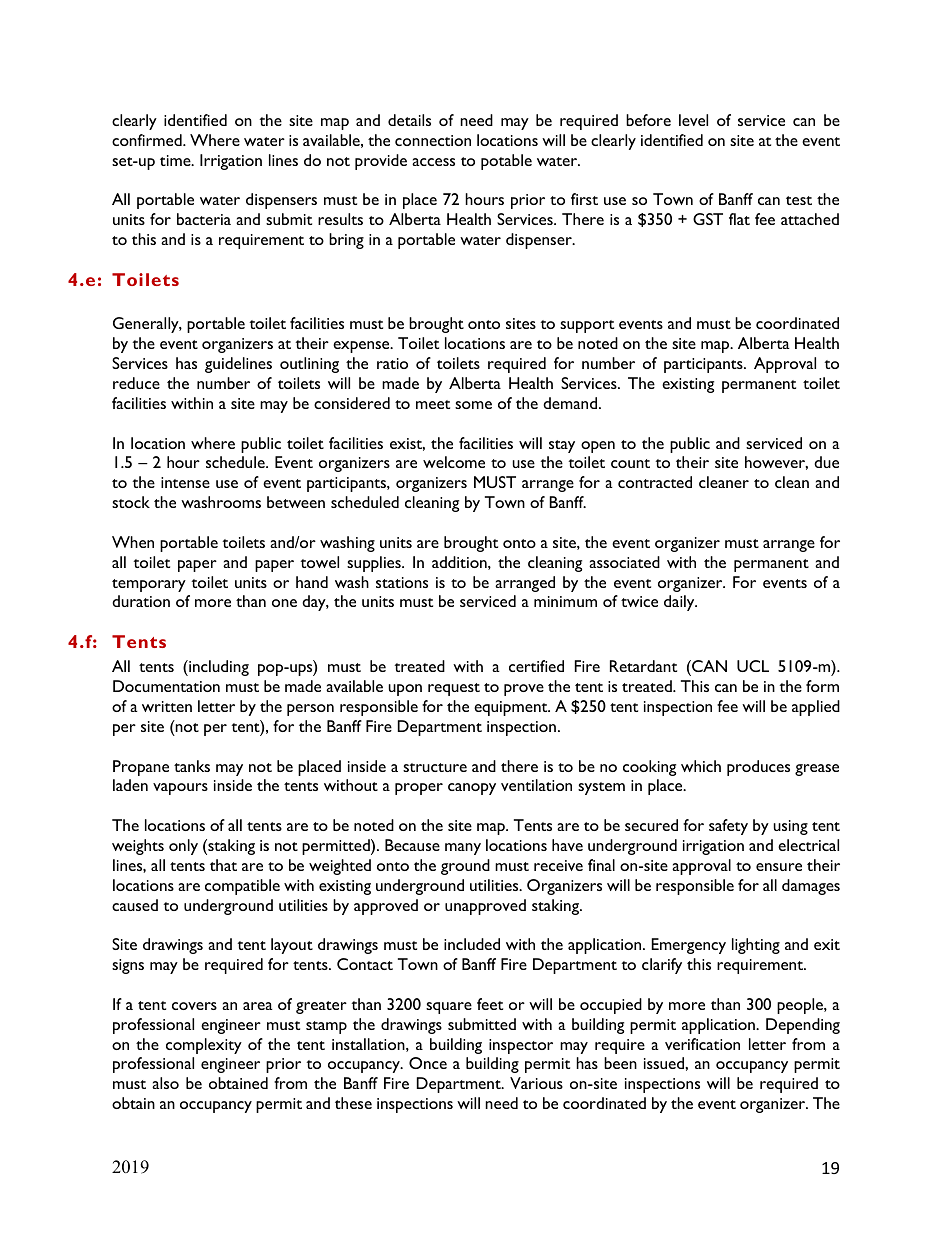  I want to click on some, so click(473, 405).
